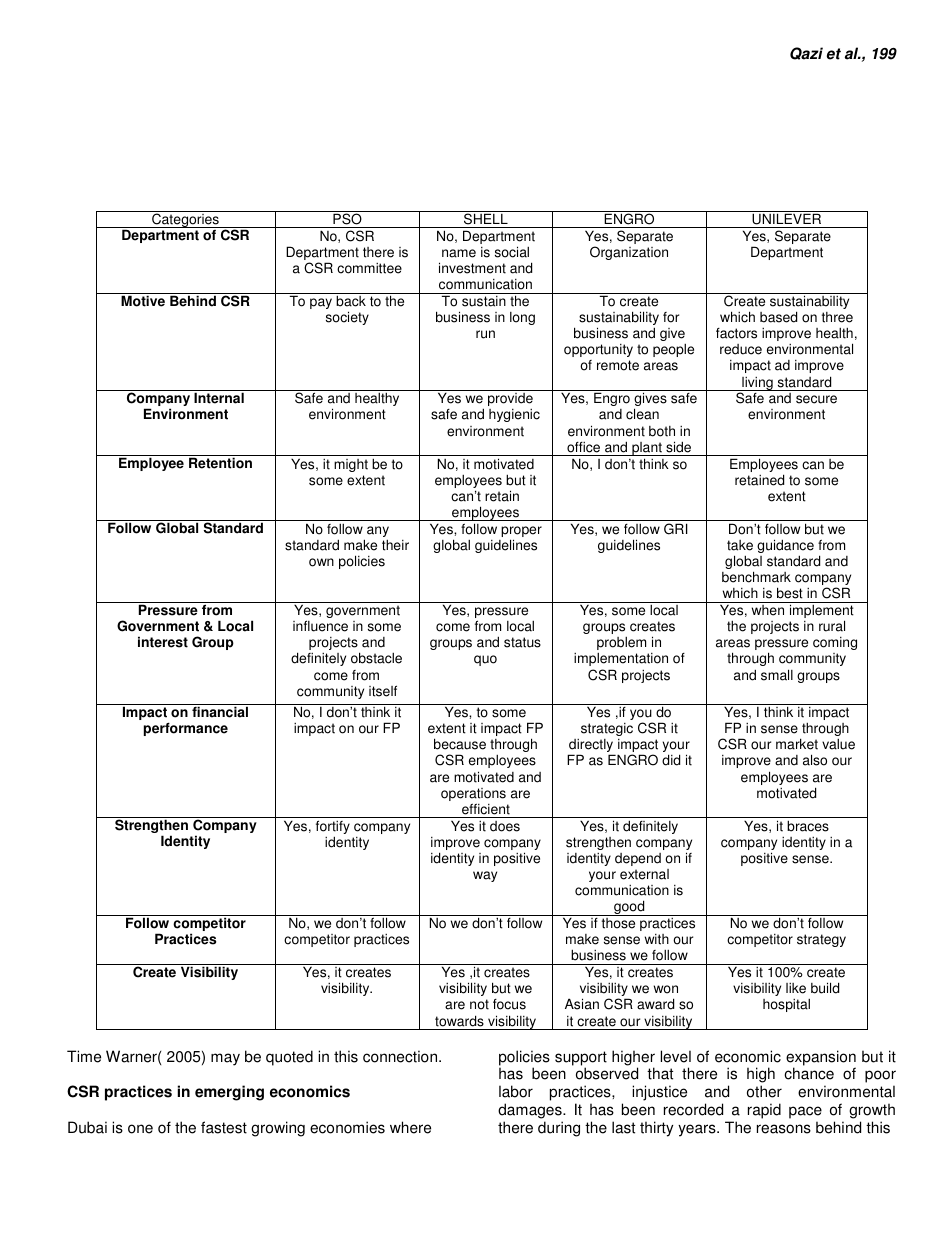 Image resolution: width=952 pixels, height=1233 pixels. What do you see at coordinates (143, 300) in the page?
I see `Motive` at bounding box center [143, 300].
